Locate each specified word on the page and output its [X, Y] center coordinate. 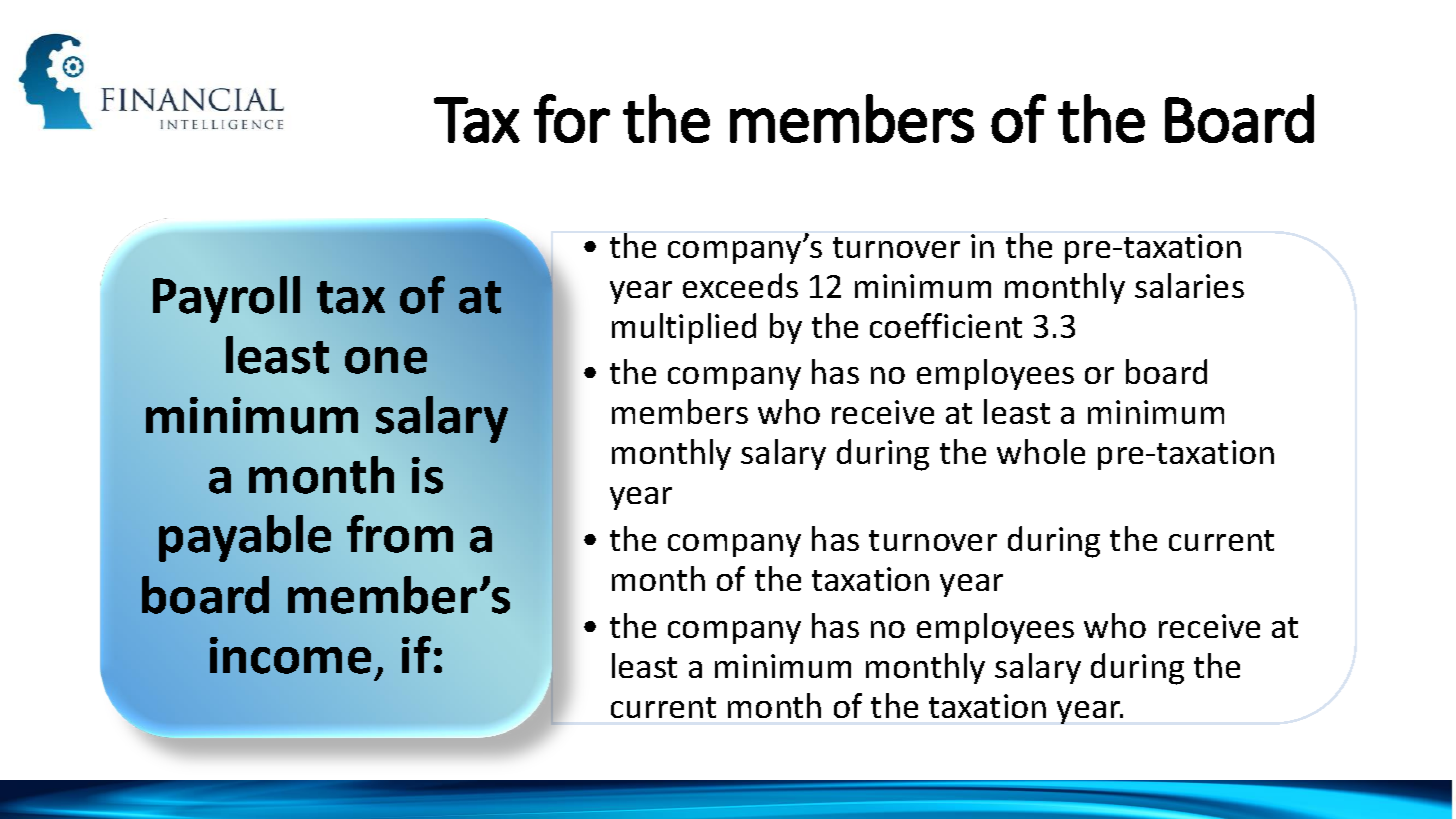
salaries [1189, 285]
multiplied [684, 328]
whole [1041, 451]
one [386, 360]
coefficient [946, 325]
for [572, 118]
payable [245, 538]
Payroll [226, 299]
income [290, 655]
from [400, 534]
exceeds [740, 285]
